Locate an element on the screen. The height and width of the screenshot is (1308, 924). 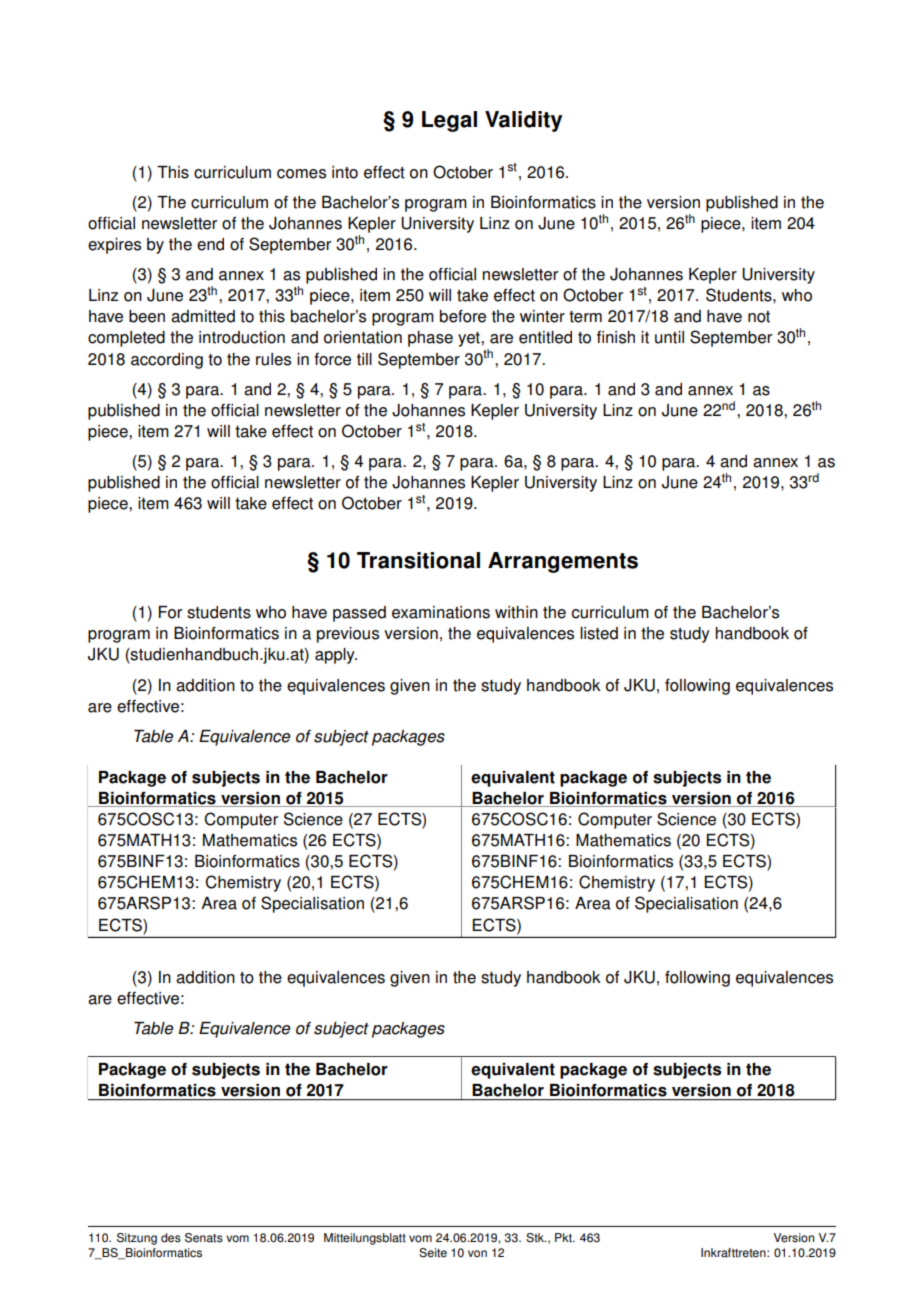
Legal is located at coordinates (449, 121).
